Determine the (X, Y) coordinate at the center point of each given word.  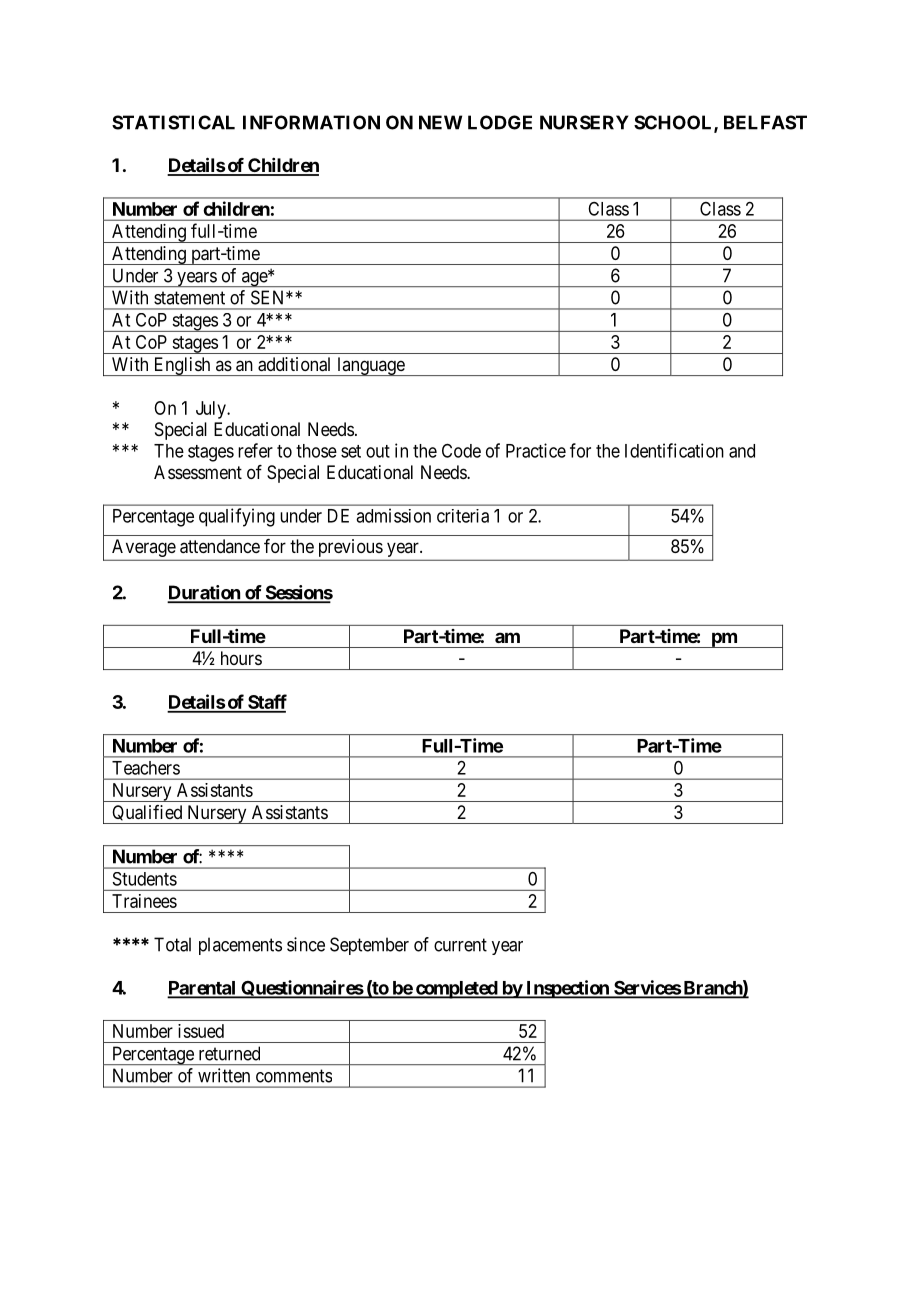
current (460, 945)
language (370, 366)
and (742, 451)
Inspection (567, 989)
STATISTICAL (173, 122)
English (182, 366)
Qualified (147, 814)
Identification (674, 450)
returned (229, 1053)
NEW (440, 122)
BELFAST (765, 122)
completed (456, 990)
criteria (463, 516)
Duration (205, 593)
